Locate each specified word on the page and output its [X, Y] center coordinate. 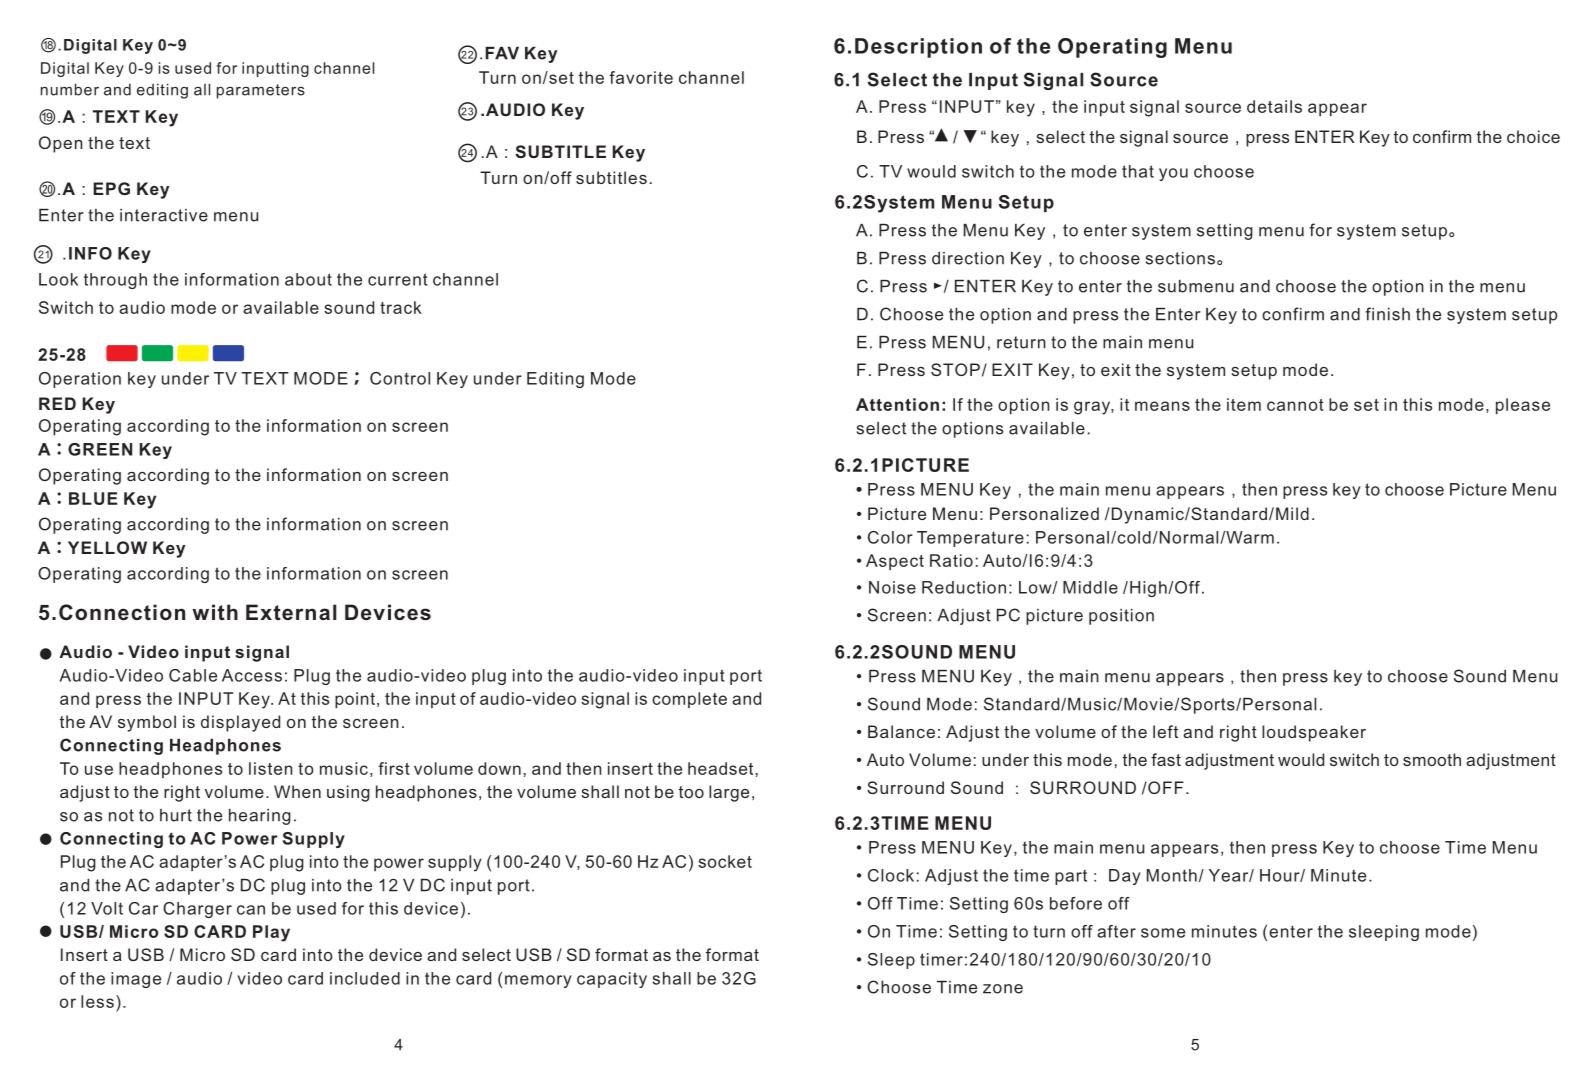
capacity [612, 980]
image [136, 980]
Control [400, 378]
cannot [1295, 405]
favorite [641, 77]
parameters [261, 91]
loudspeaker [1314, 733]
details [1274, 106]
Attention [897, 404]
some [1163, 933]
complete [689, 700]
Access [252, 675]
